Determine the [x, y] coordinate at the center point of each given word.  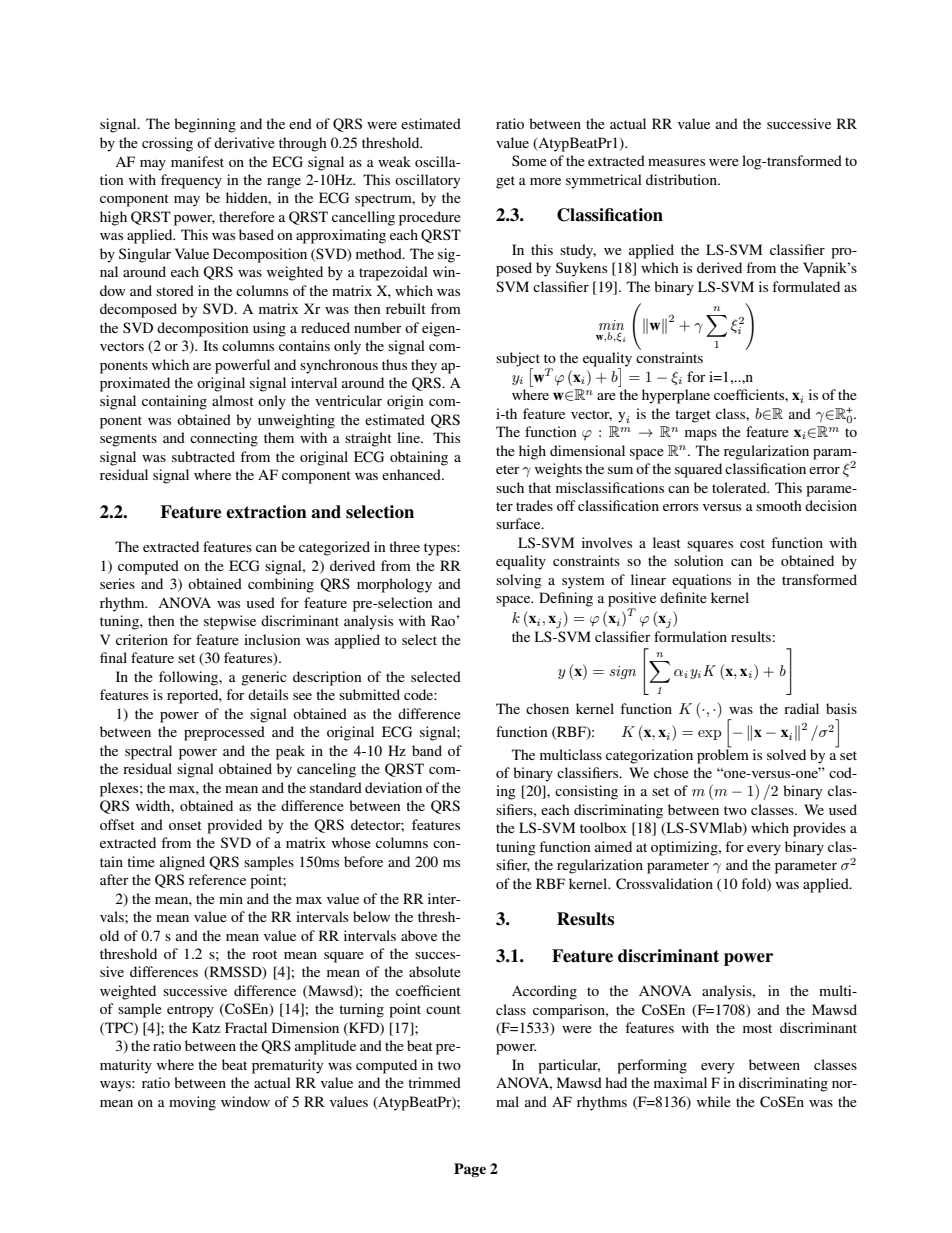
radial [801, 708]
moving [192, 1103]
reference [217, 879]
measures [676, 162]
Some [529, 160]
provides [819, 829]
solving [519, 581]
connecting [224, 439]
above [419, 935]
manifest [197, 161]
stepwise [230, 622]
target [693, 416]
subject [518, 360]
